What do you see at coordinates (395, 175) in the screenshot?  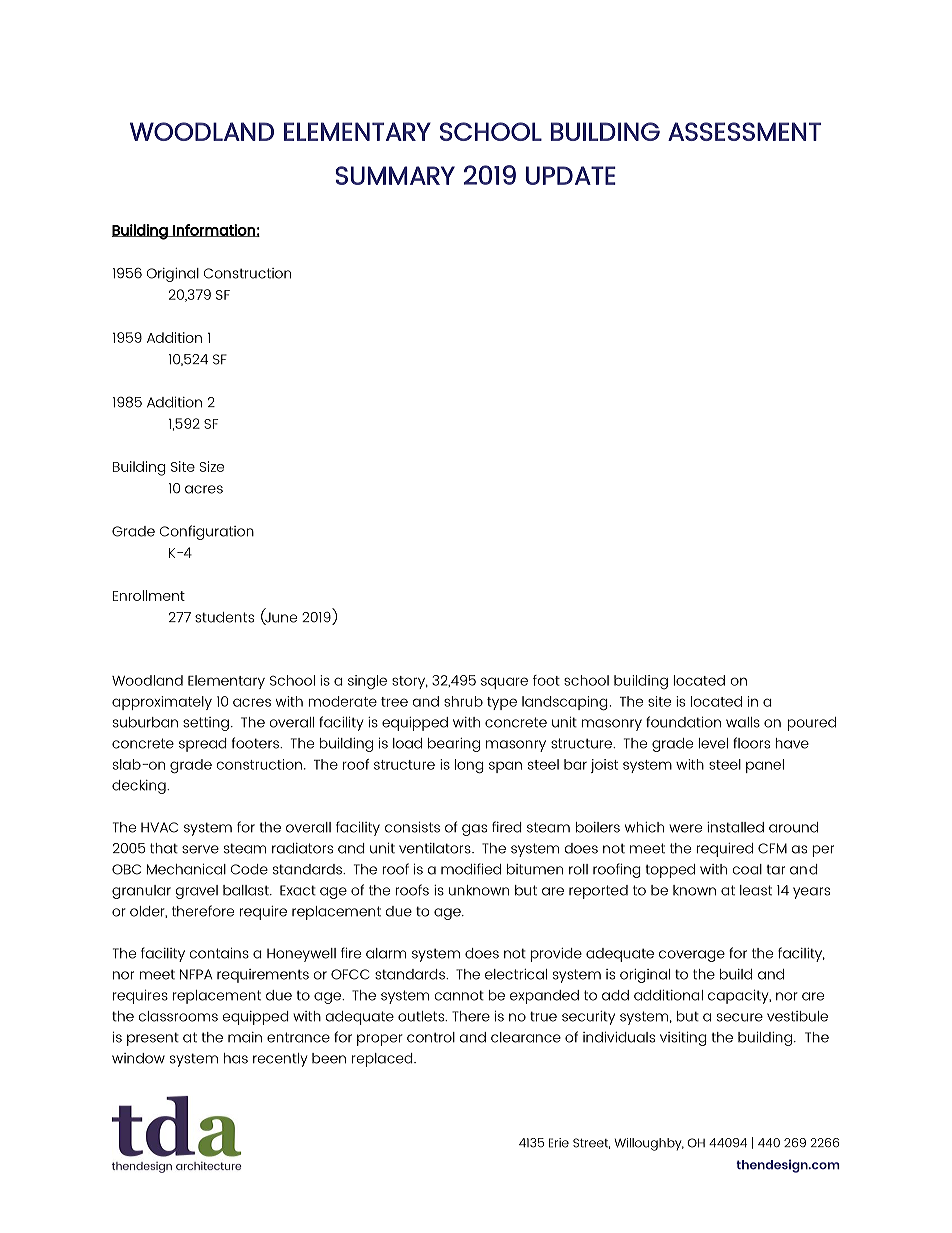 I see `SUMMARY` at bounding box center [395, 175].
